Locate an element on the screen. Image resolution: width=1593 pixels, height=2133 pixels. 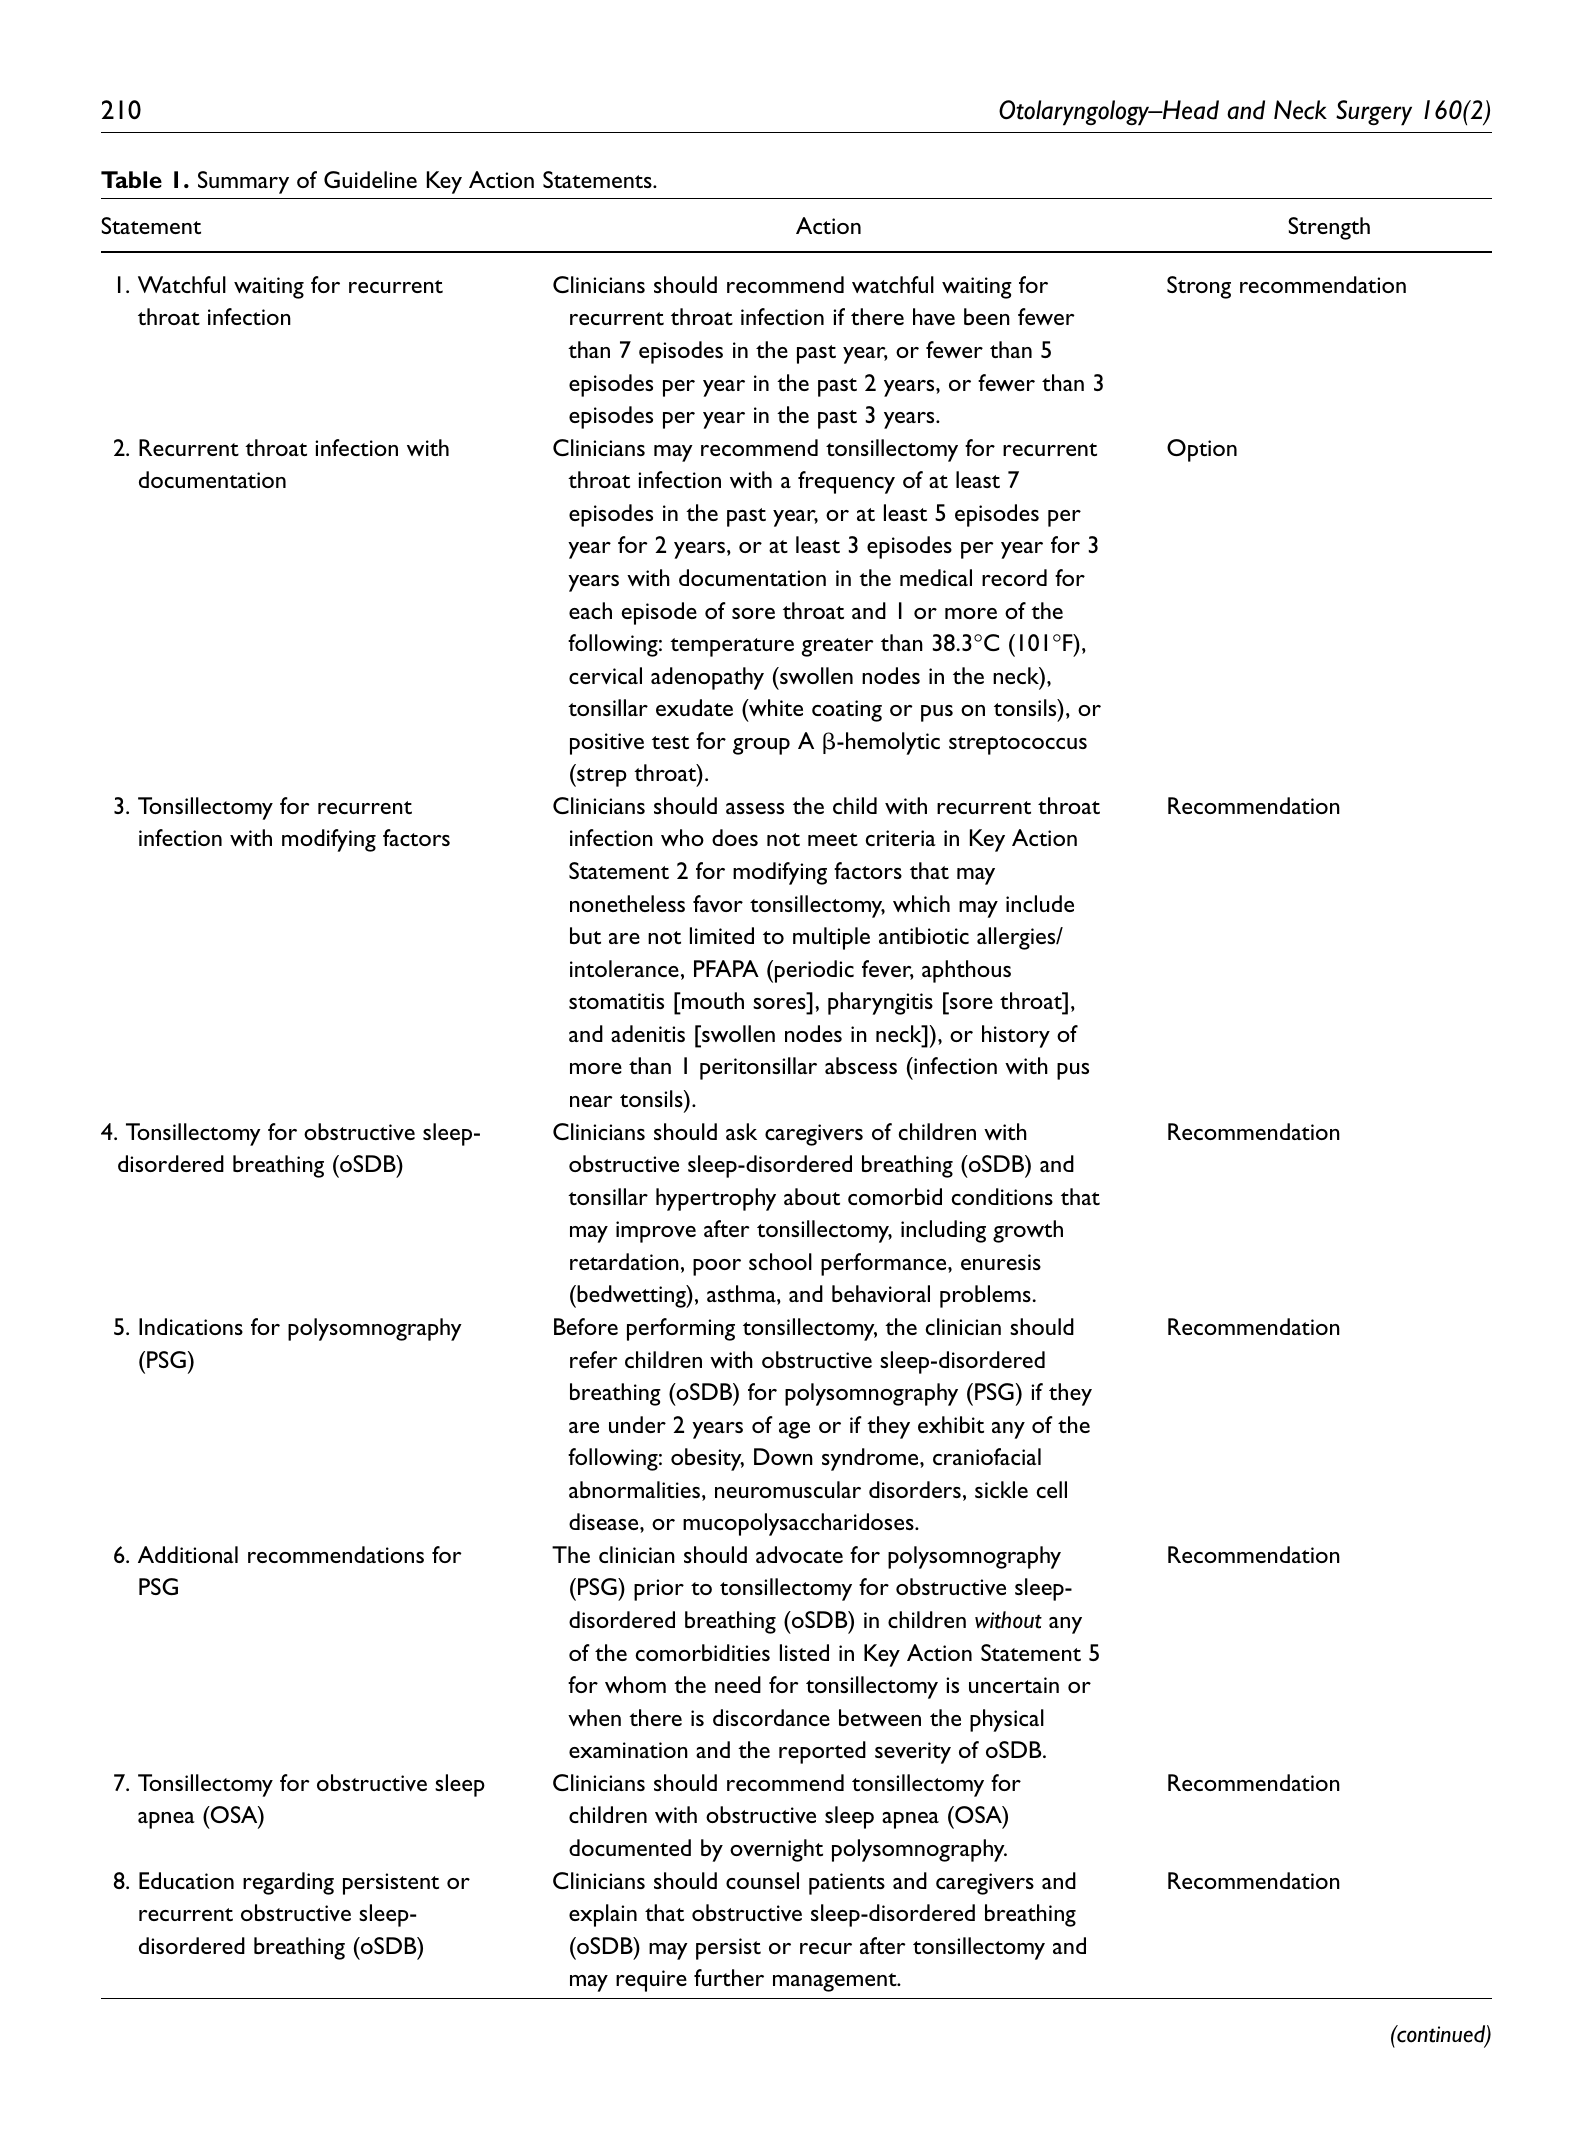
neuromuscular is located at coordinates (788, 1489).
